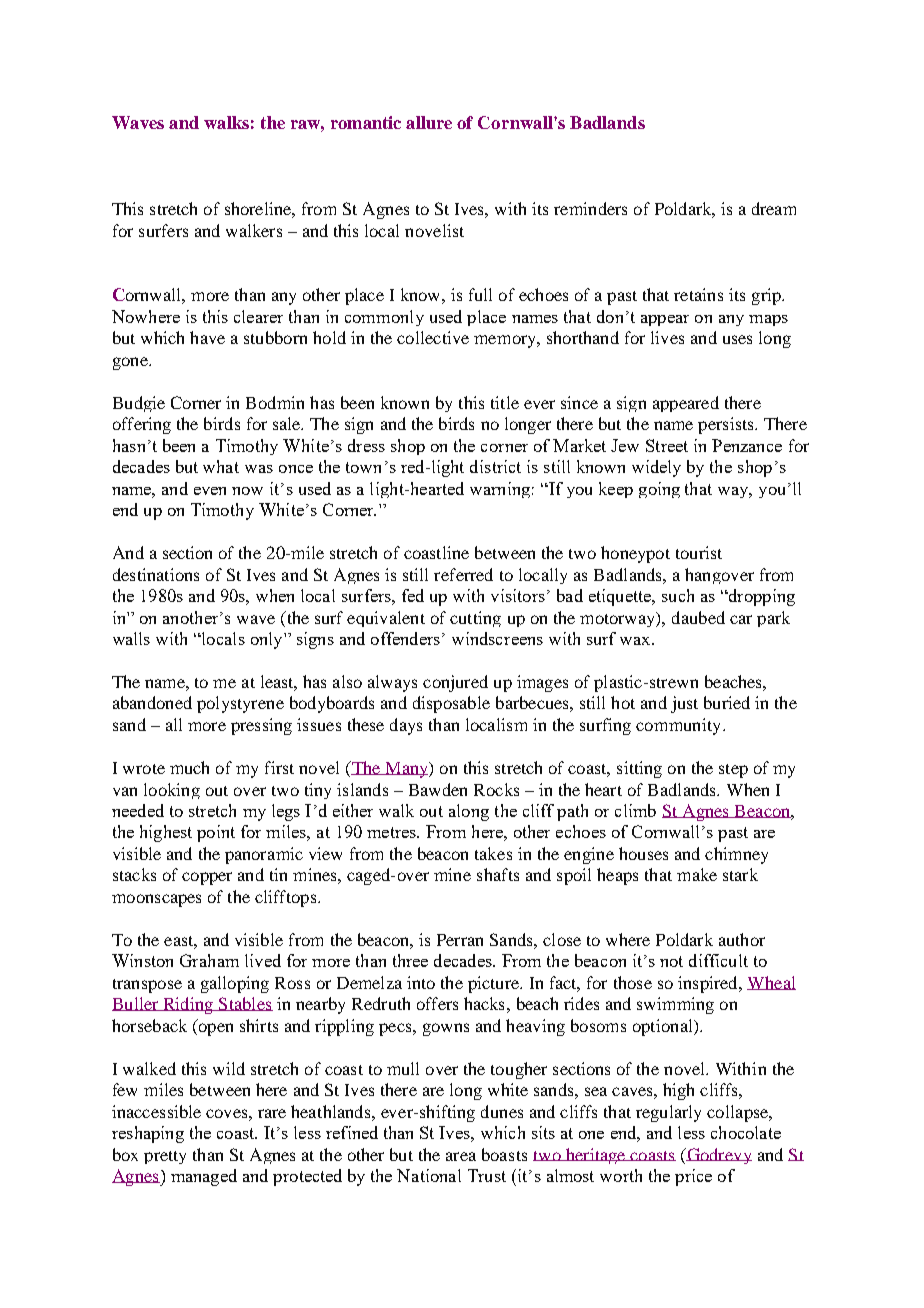  Describe the element at coordinates (455, 683) in the screenshot. I see `conjured` at that location.
